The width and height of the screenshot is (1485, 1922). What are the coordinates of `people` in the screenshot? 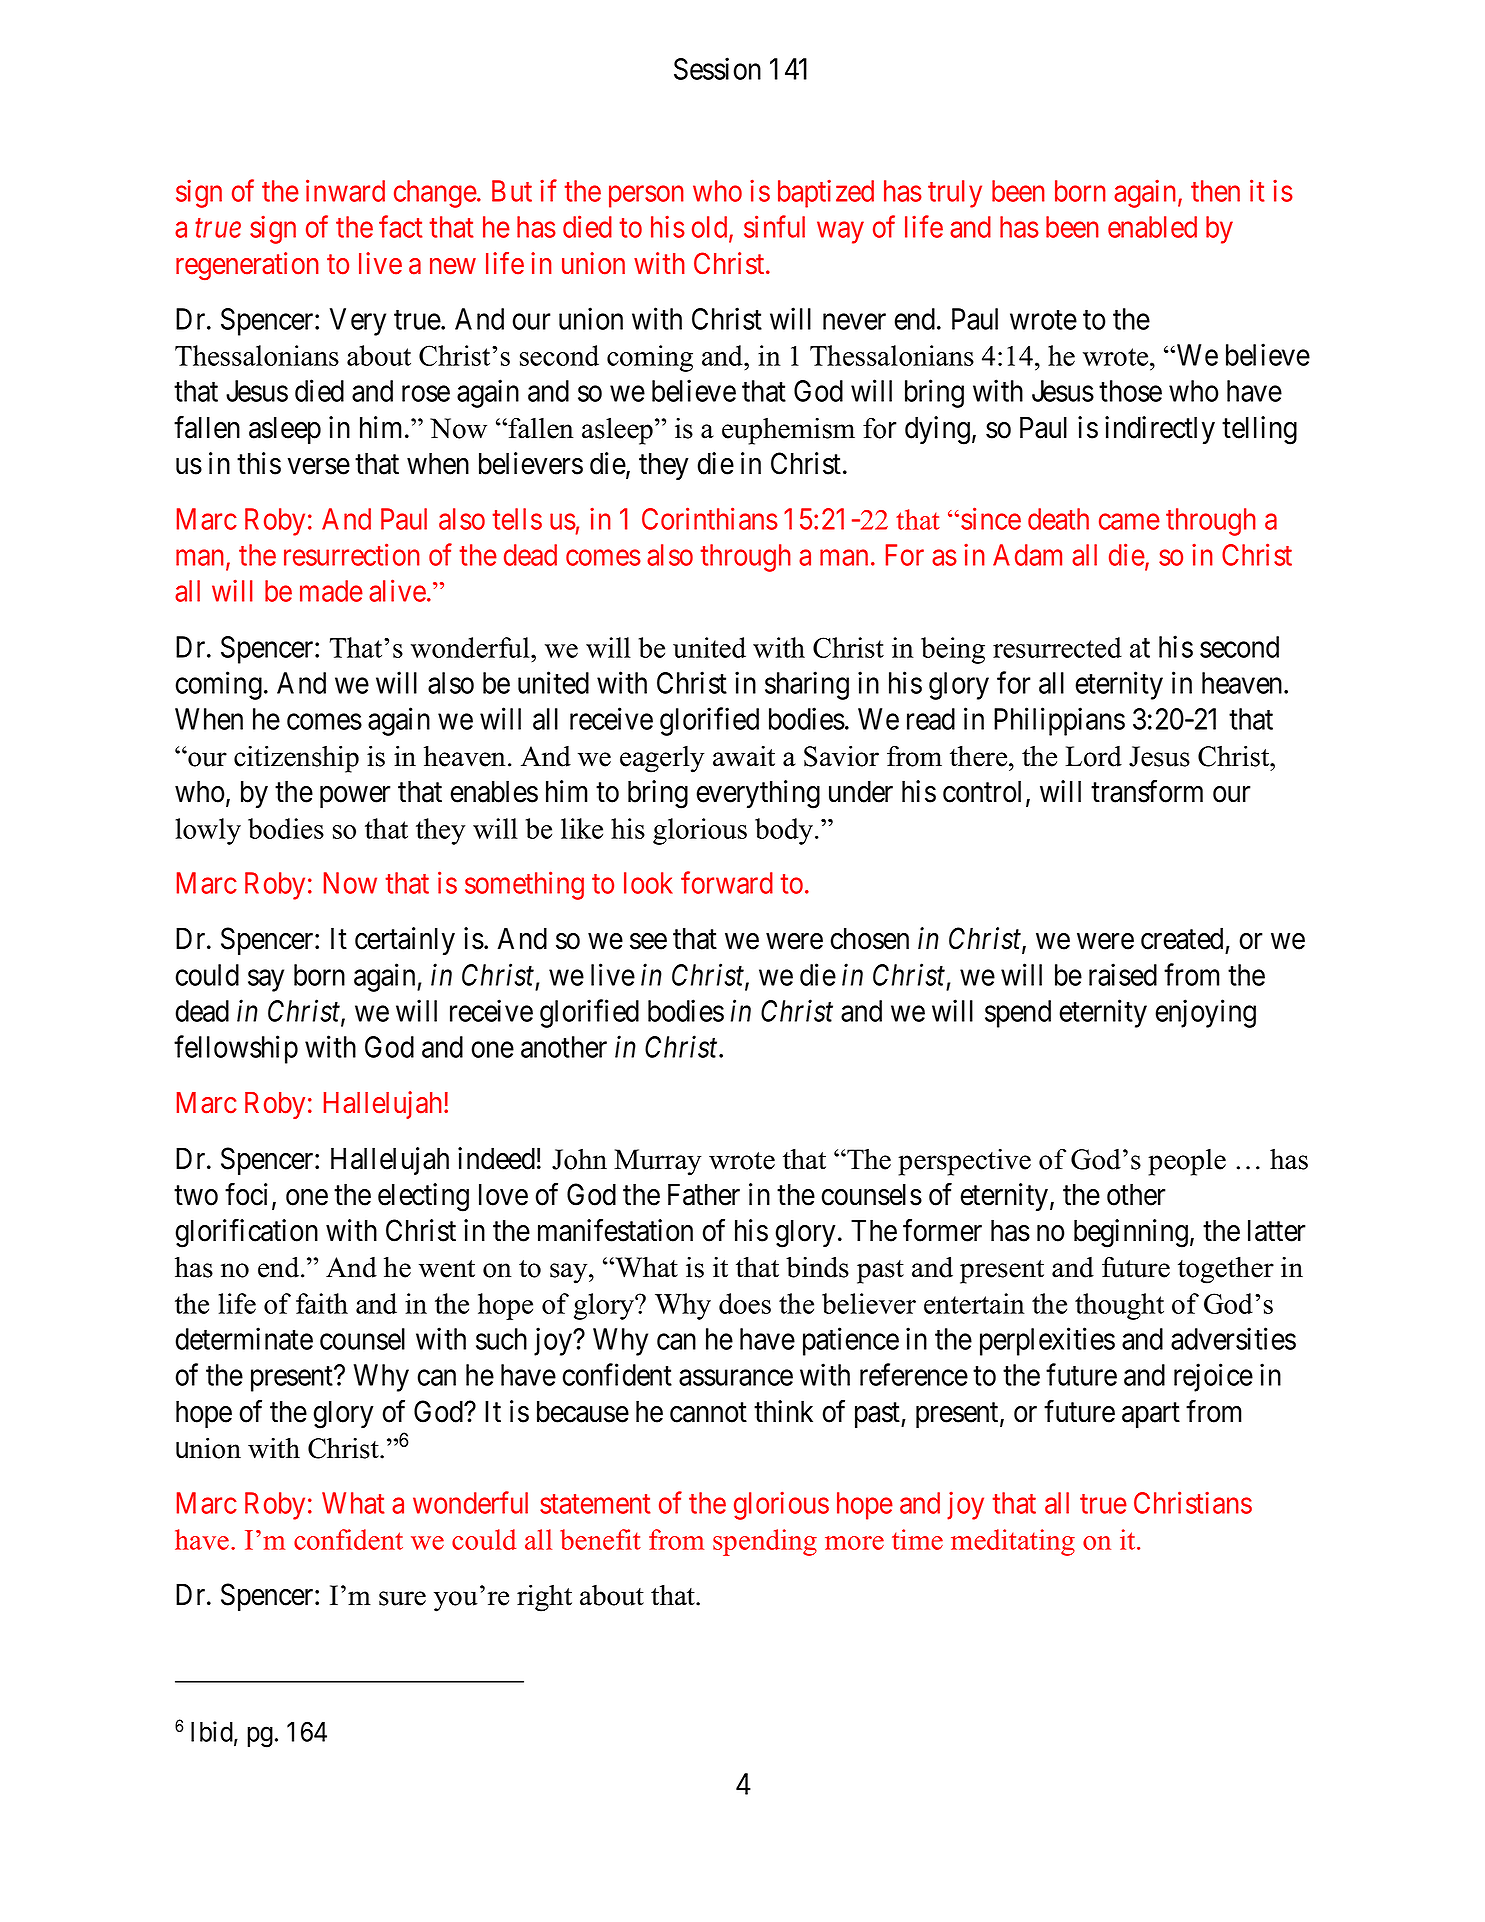 It's located at (1187, 1162).
